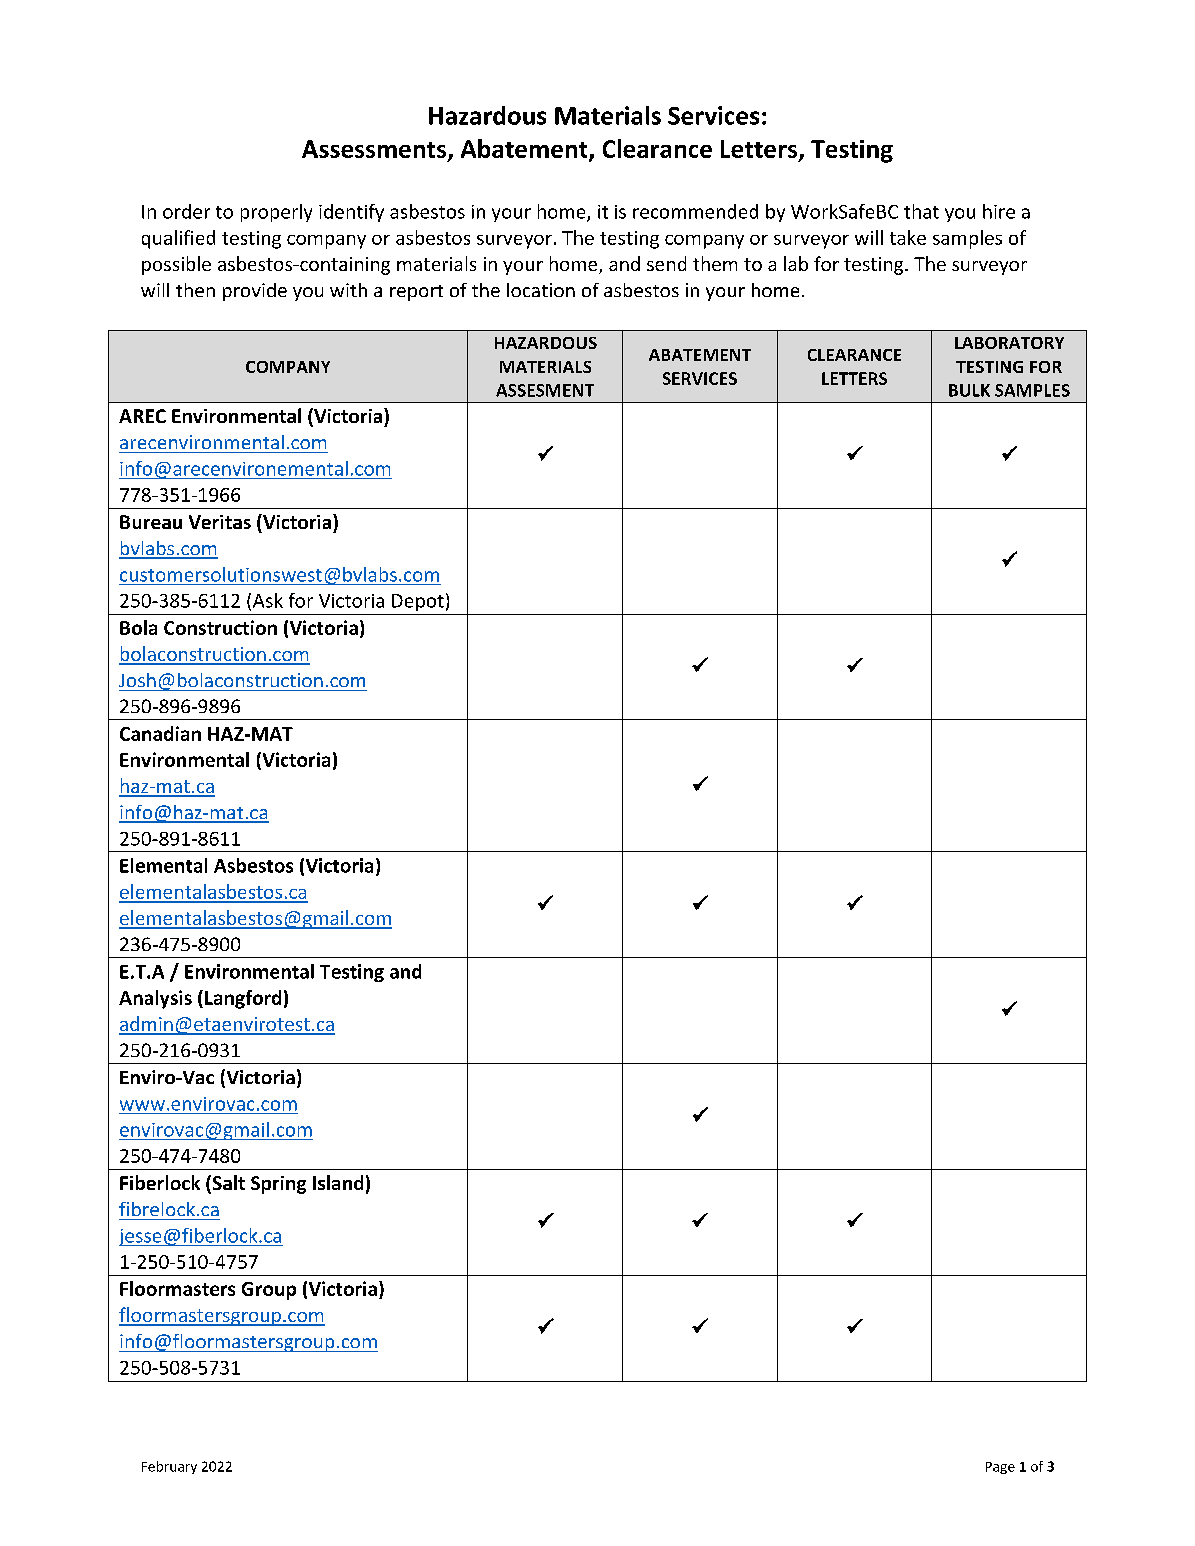  What do you see at coordinates (160, 733) in the document?
I see `Canadian` at bounding box center [160, 733].
